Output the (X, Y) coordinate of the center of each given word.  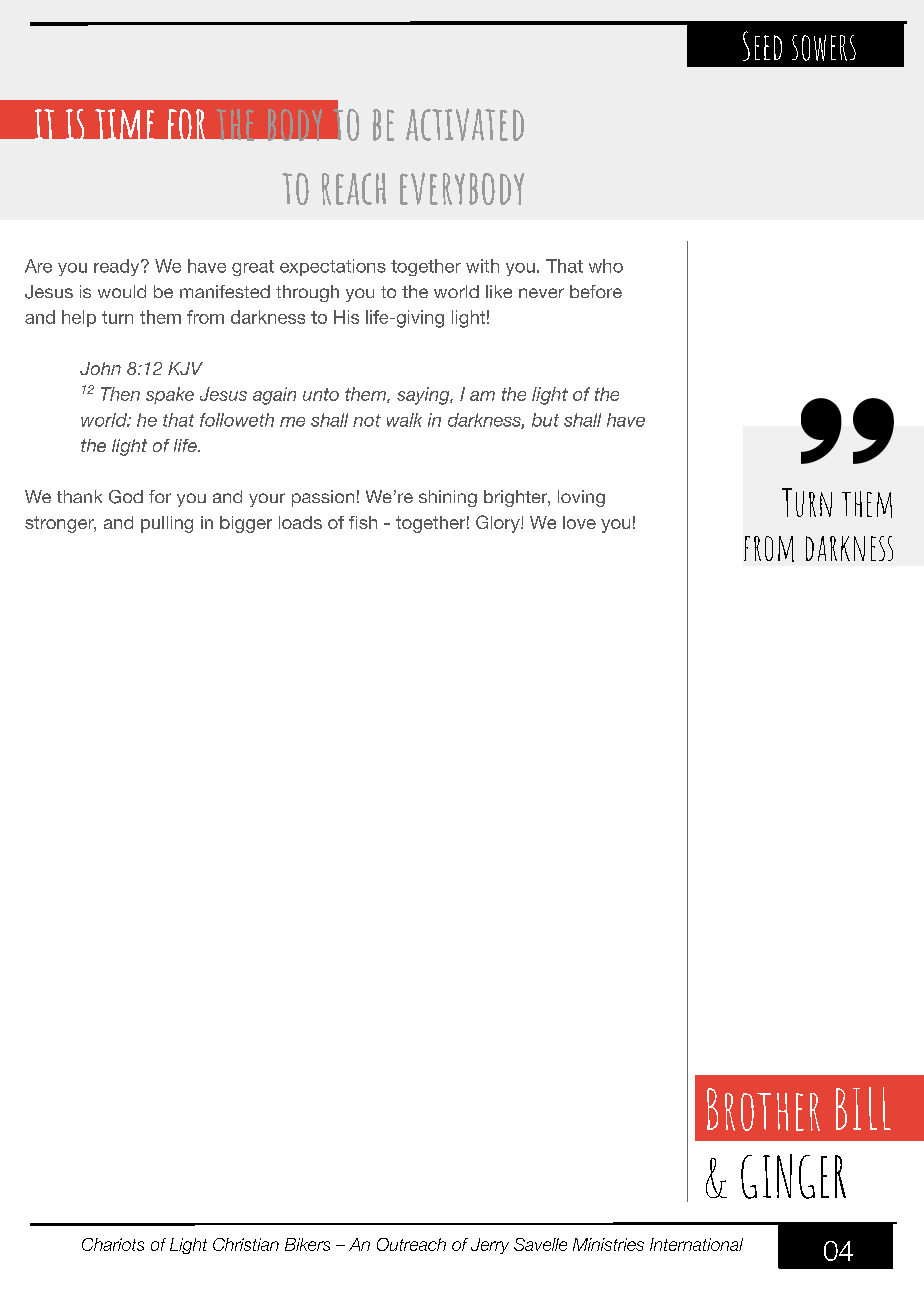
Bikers (307, 1244)
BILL (863, 1108)
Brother (763, 1109)
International (696, 1244)
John (100, 368)
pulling (167, 524)
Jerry (490, 1246)
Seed (762, 46)
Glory (499, 524)
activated (465, 124)
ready (118, 267)
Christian (246, 1244)
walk (404, 420)
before (596, 291)
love (579, 522)
